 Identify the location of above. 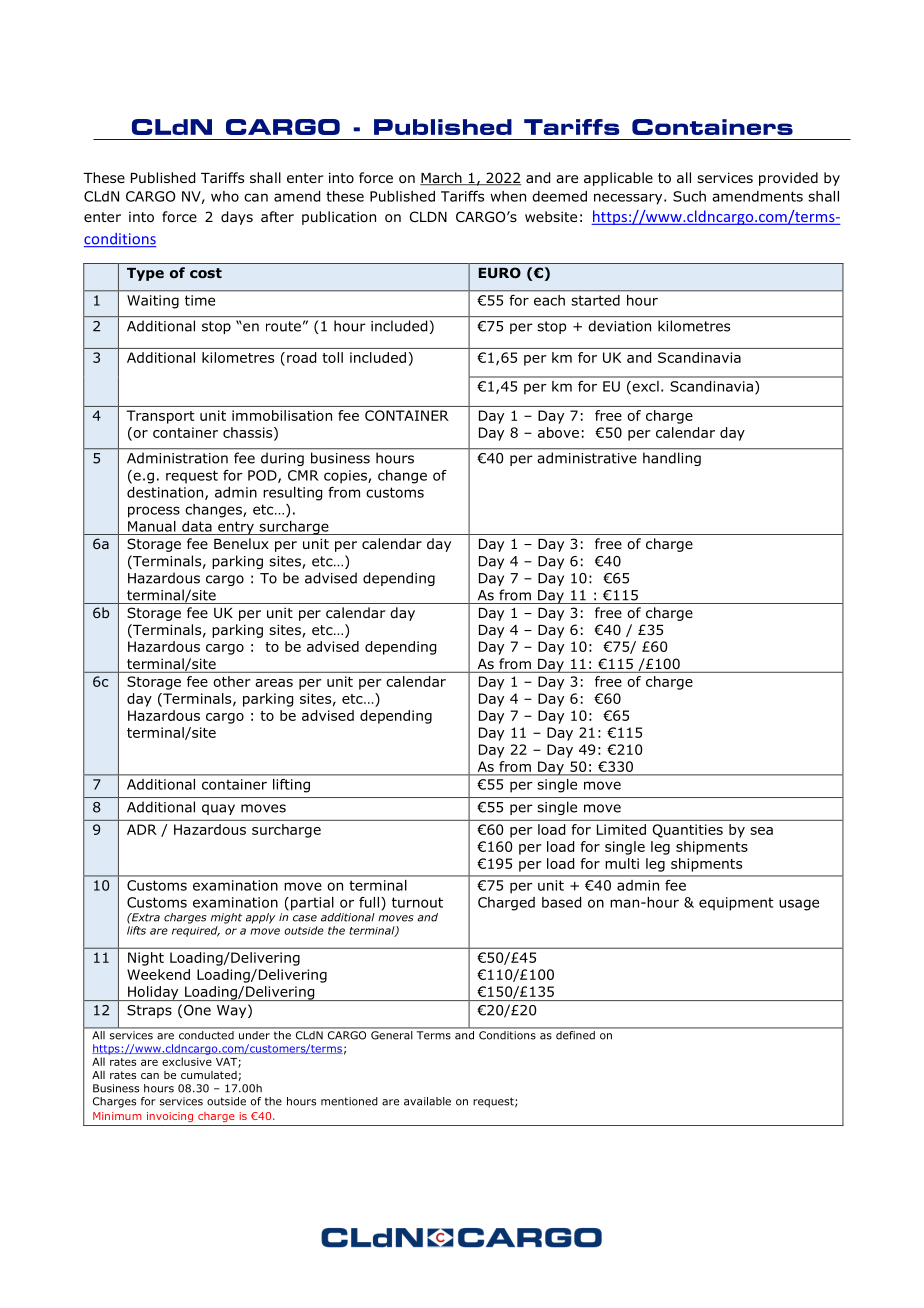
(558, 432).
